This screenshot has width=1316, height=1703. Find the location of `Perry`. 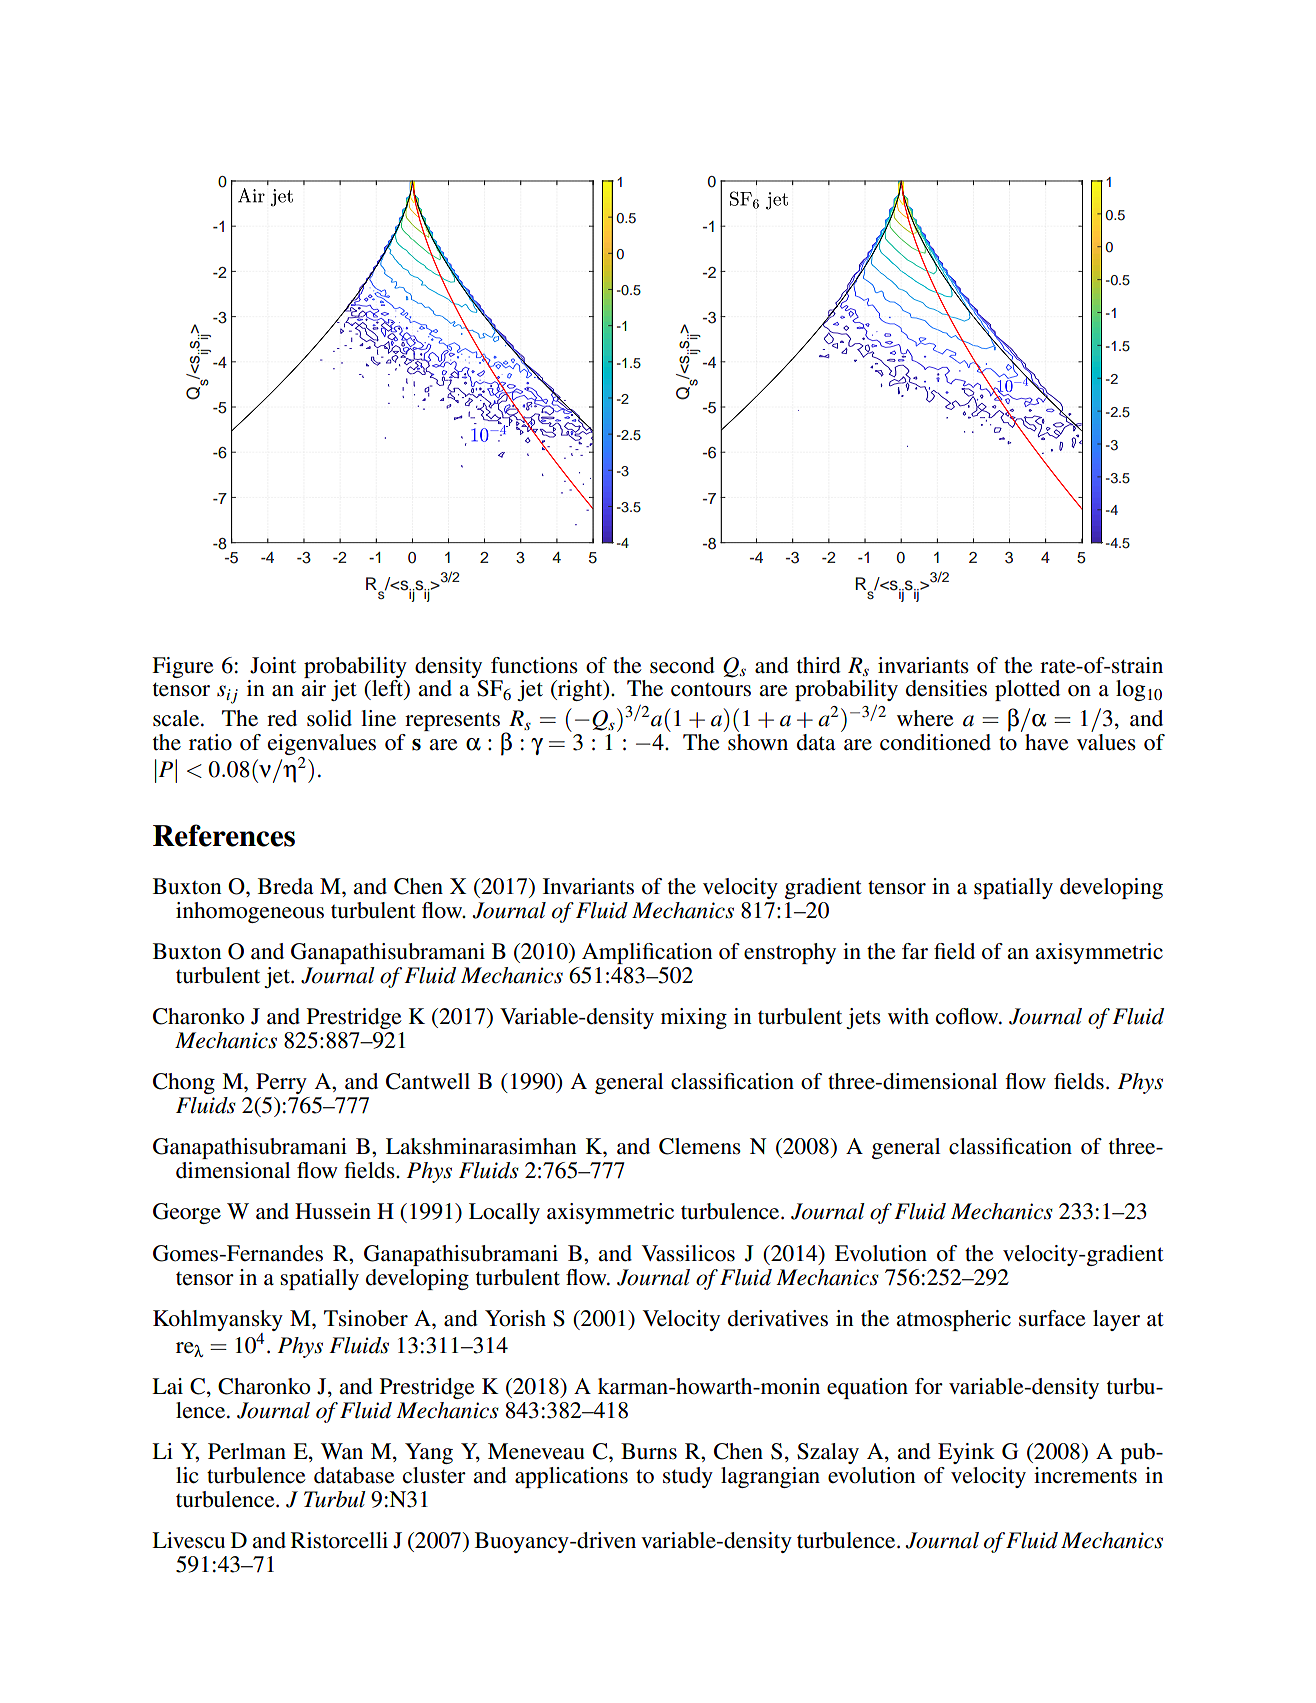

Perry is located at coordinates (281, 1083).
